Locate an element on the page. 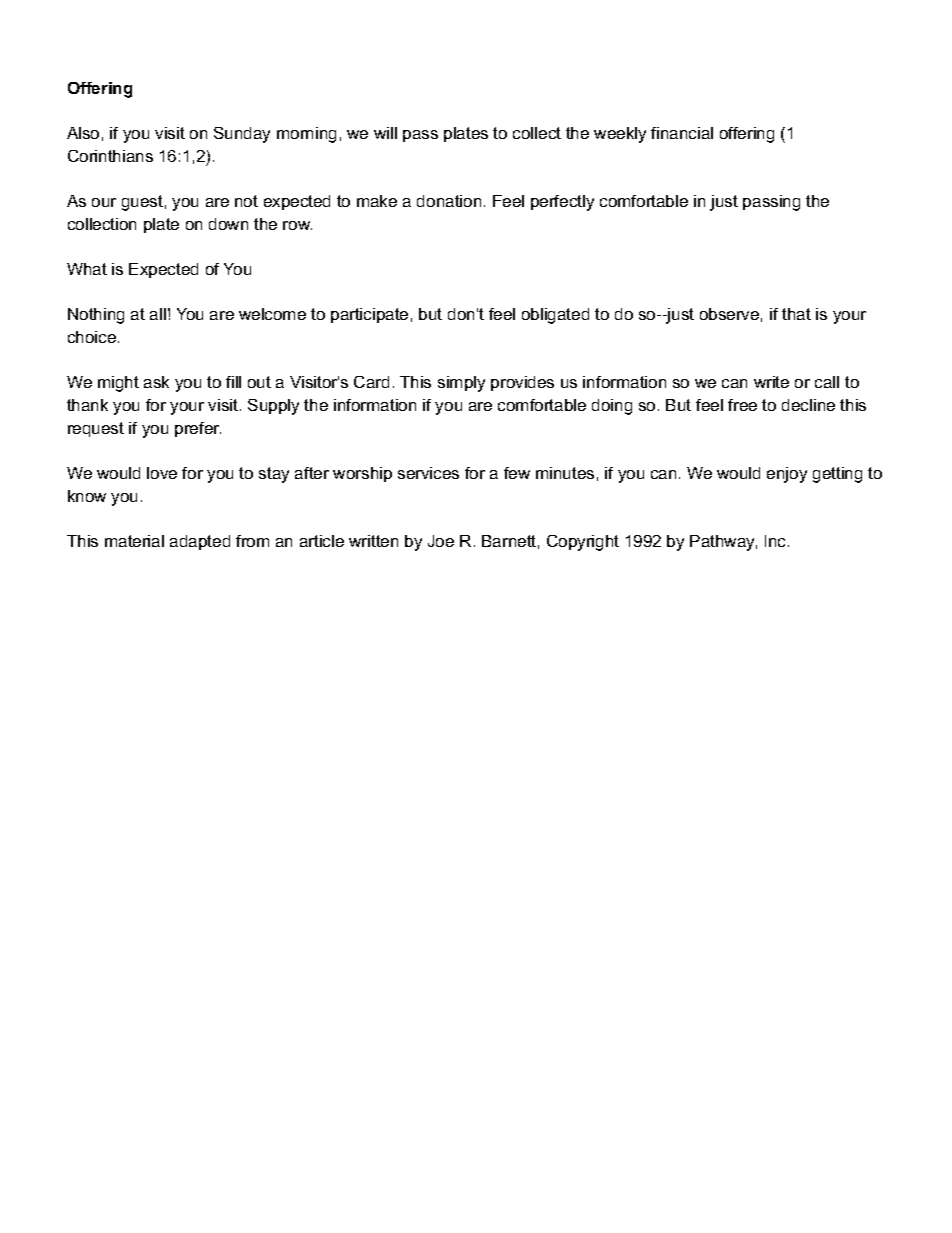 The height and width of the document is (1233, 952). adapted is located at coordinates (200, 542).
